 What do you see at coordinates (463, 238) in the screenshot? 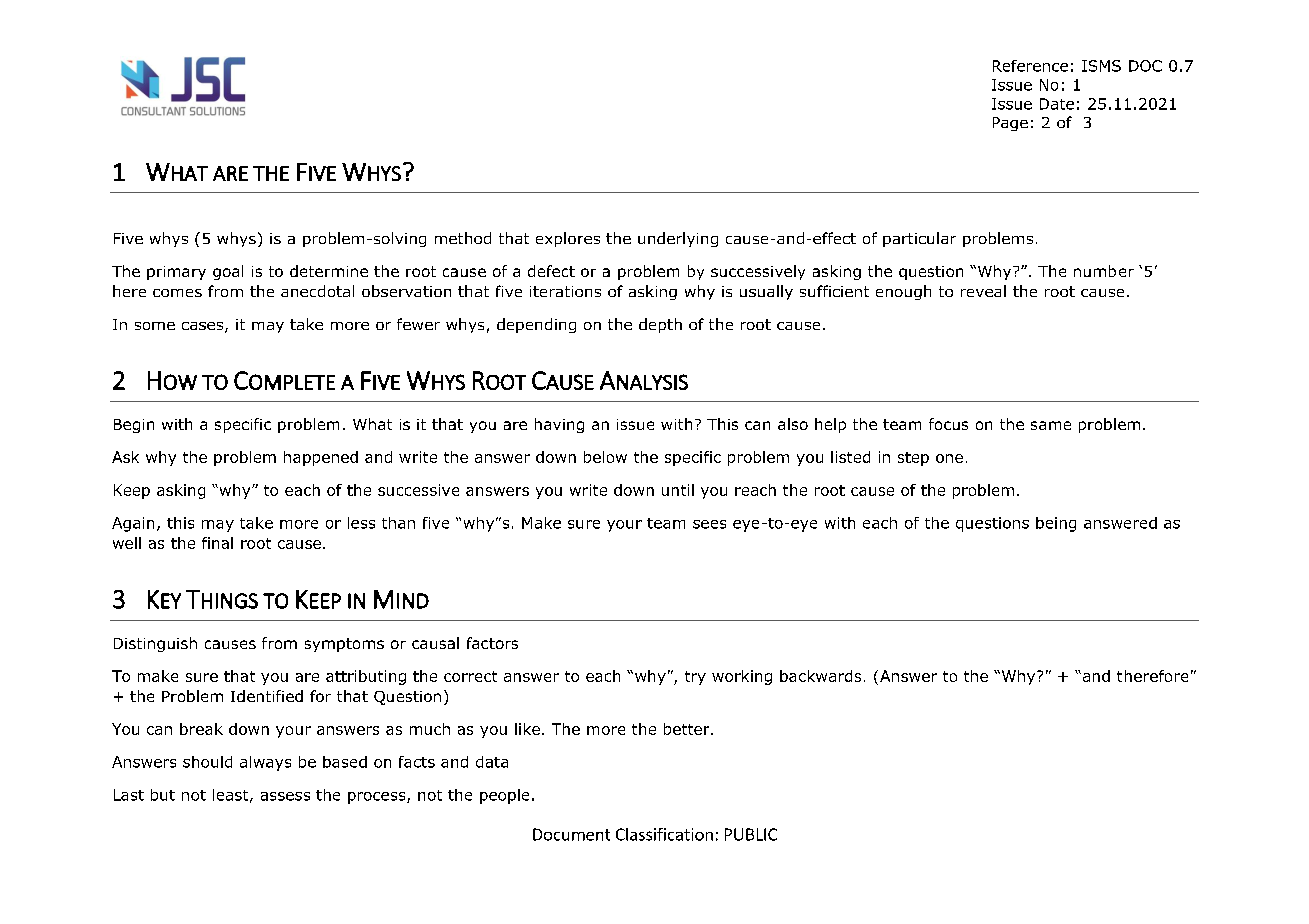
I see `method` at bounding box center [463, 238].
